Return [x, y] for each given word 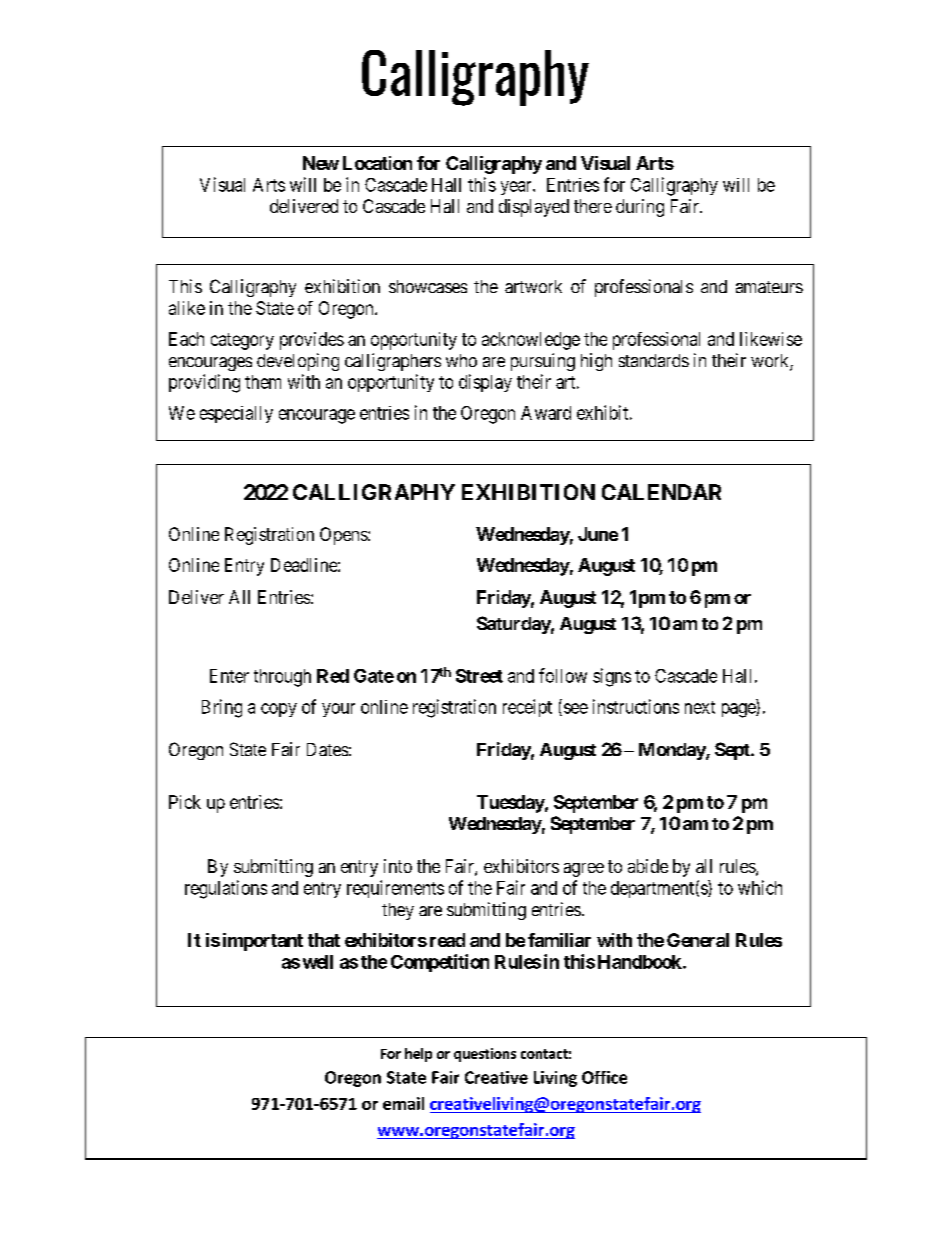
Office [604, 1077]
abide [648, 866]
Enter [229, 676]
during [640, 208]
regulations [226, 889]
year [517, 188]
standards [654, 360]
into [398, 866]
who [461, 360]
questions [485, 1055]
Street [479, 676]
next [700, 707]
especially [236, 414]
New [321, 163]
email [403, 1103]
